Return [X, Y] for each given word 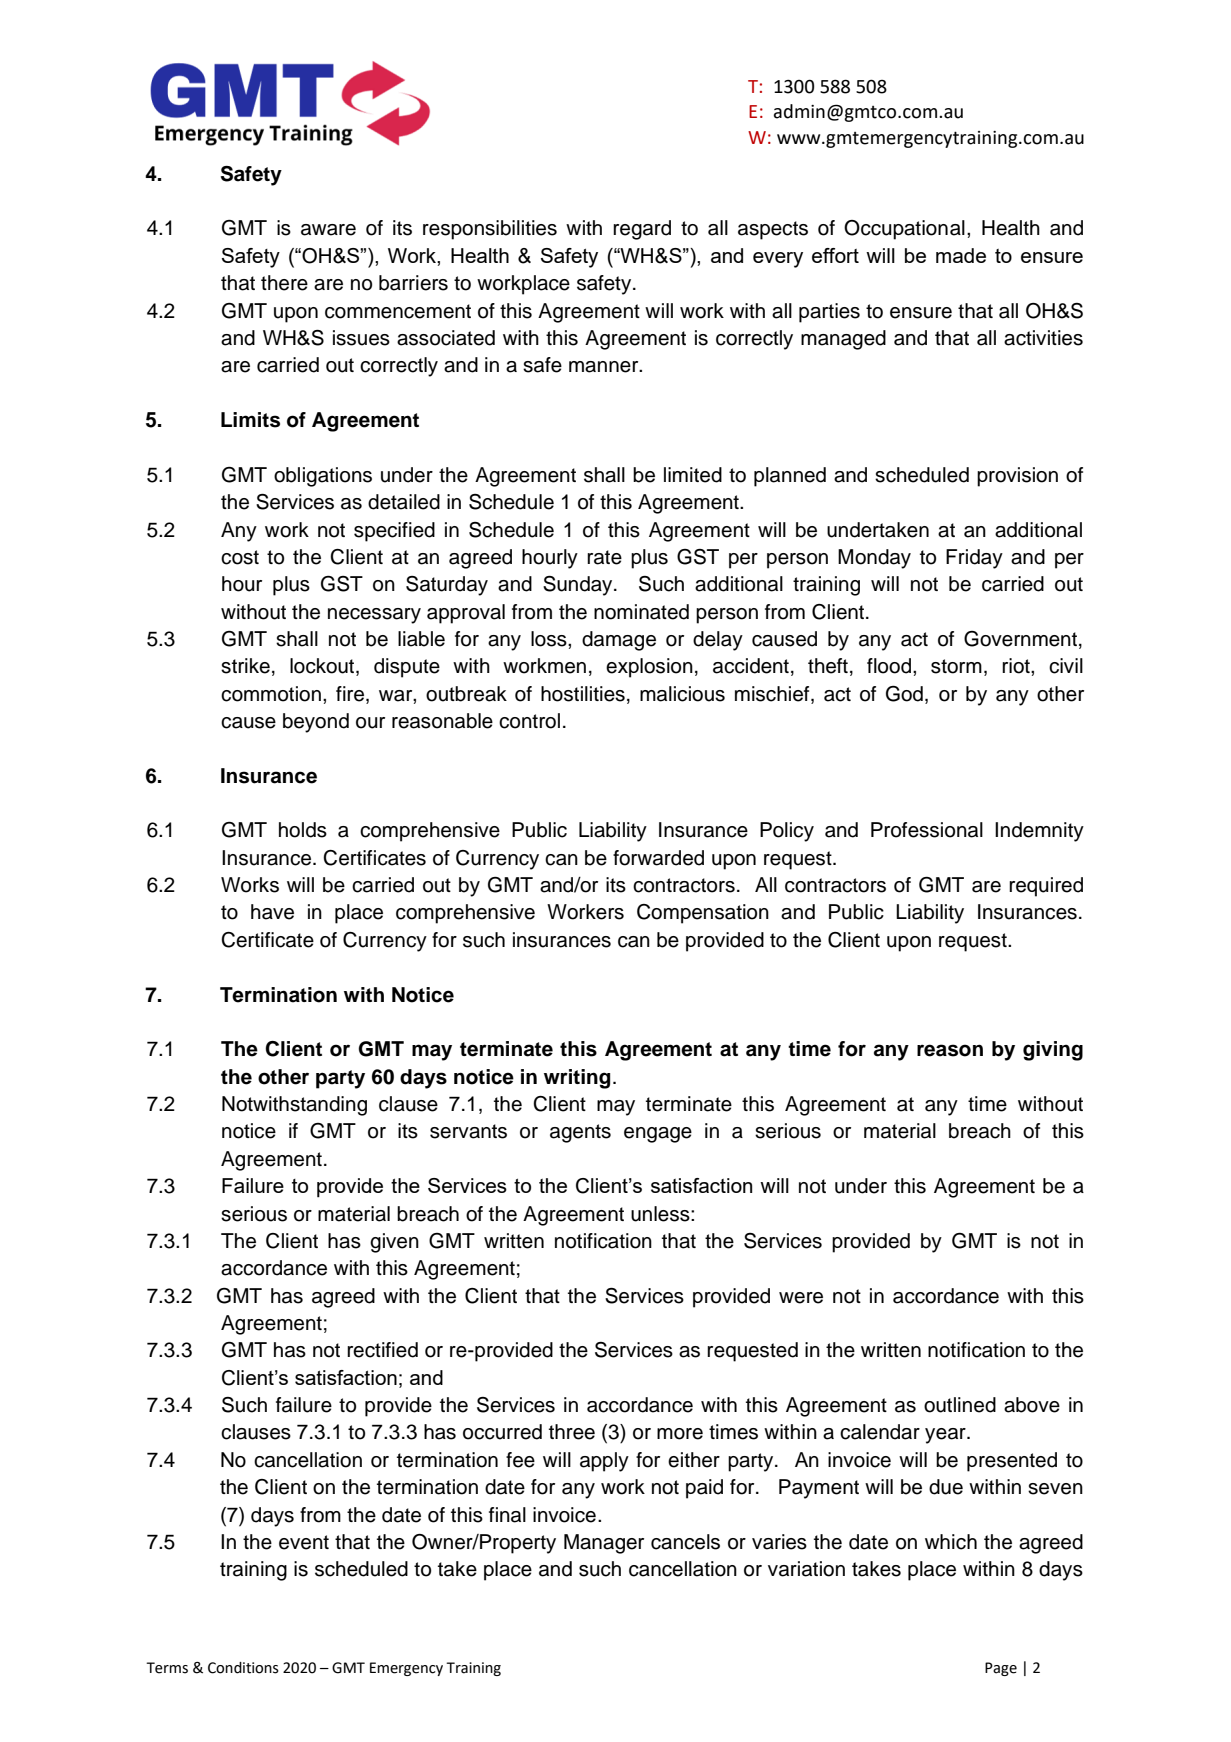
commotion [271, 694]
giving [1053, 1051]
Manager [604, 1544]
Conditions [243, 1668]
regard [642, 230]
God [904, 694]
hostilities [583, 694]
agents [580, 1133]
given [394, 1243]
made [961, 255]
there [284, 283]
